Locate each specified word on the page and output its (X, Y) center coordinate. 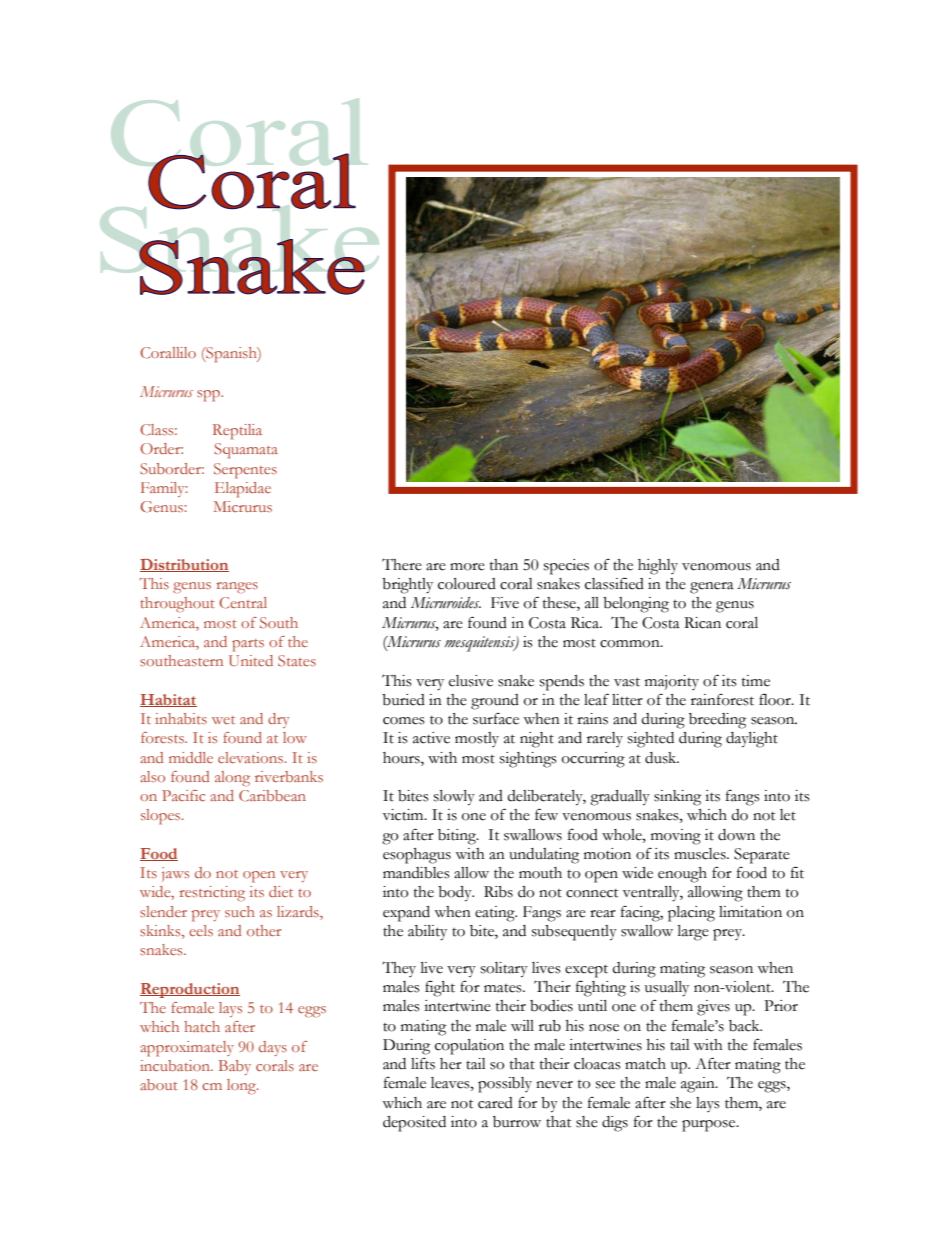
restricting (212, 894)
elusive (471, 681)
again (699, 1085)
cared (495, 1103)
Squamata (246, 451)
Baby (235, 1067)
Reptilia (237, 432)
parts (248, 645)
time (756, 681)
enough (682, 875)
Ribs (498, 892)
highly (658, 567)
